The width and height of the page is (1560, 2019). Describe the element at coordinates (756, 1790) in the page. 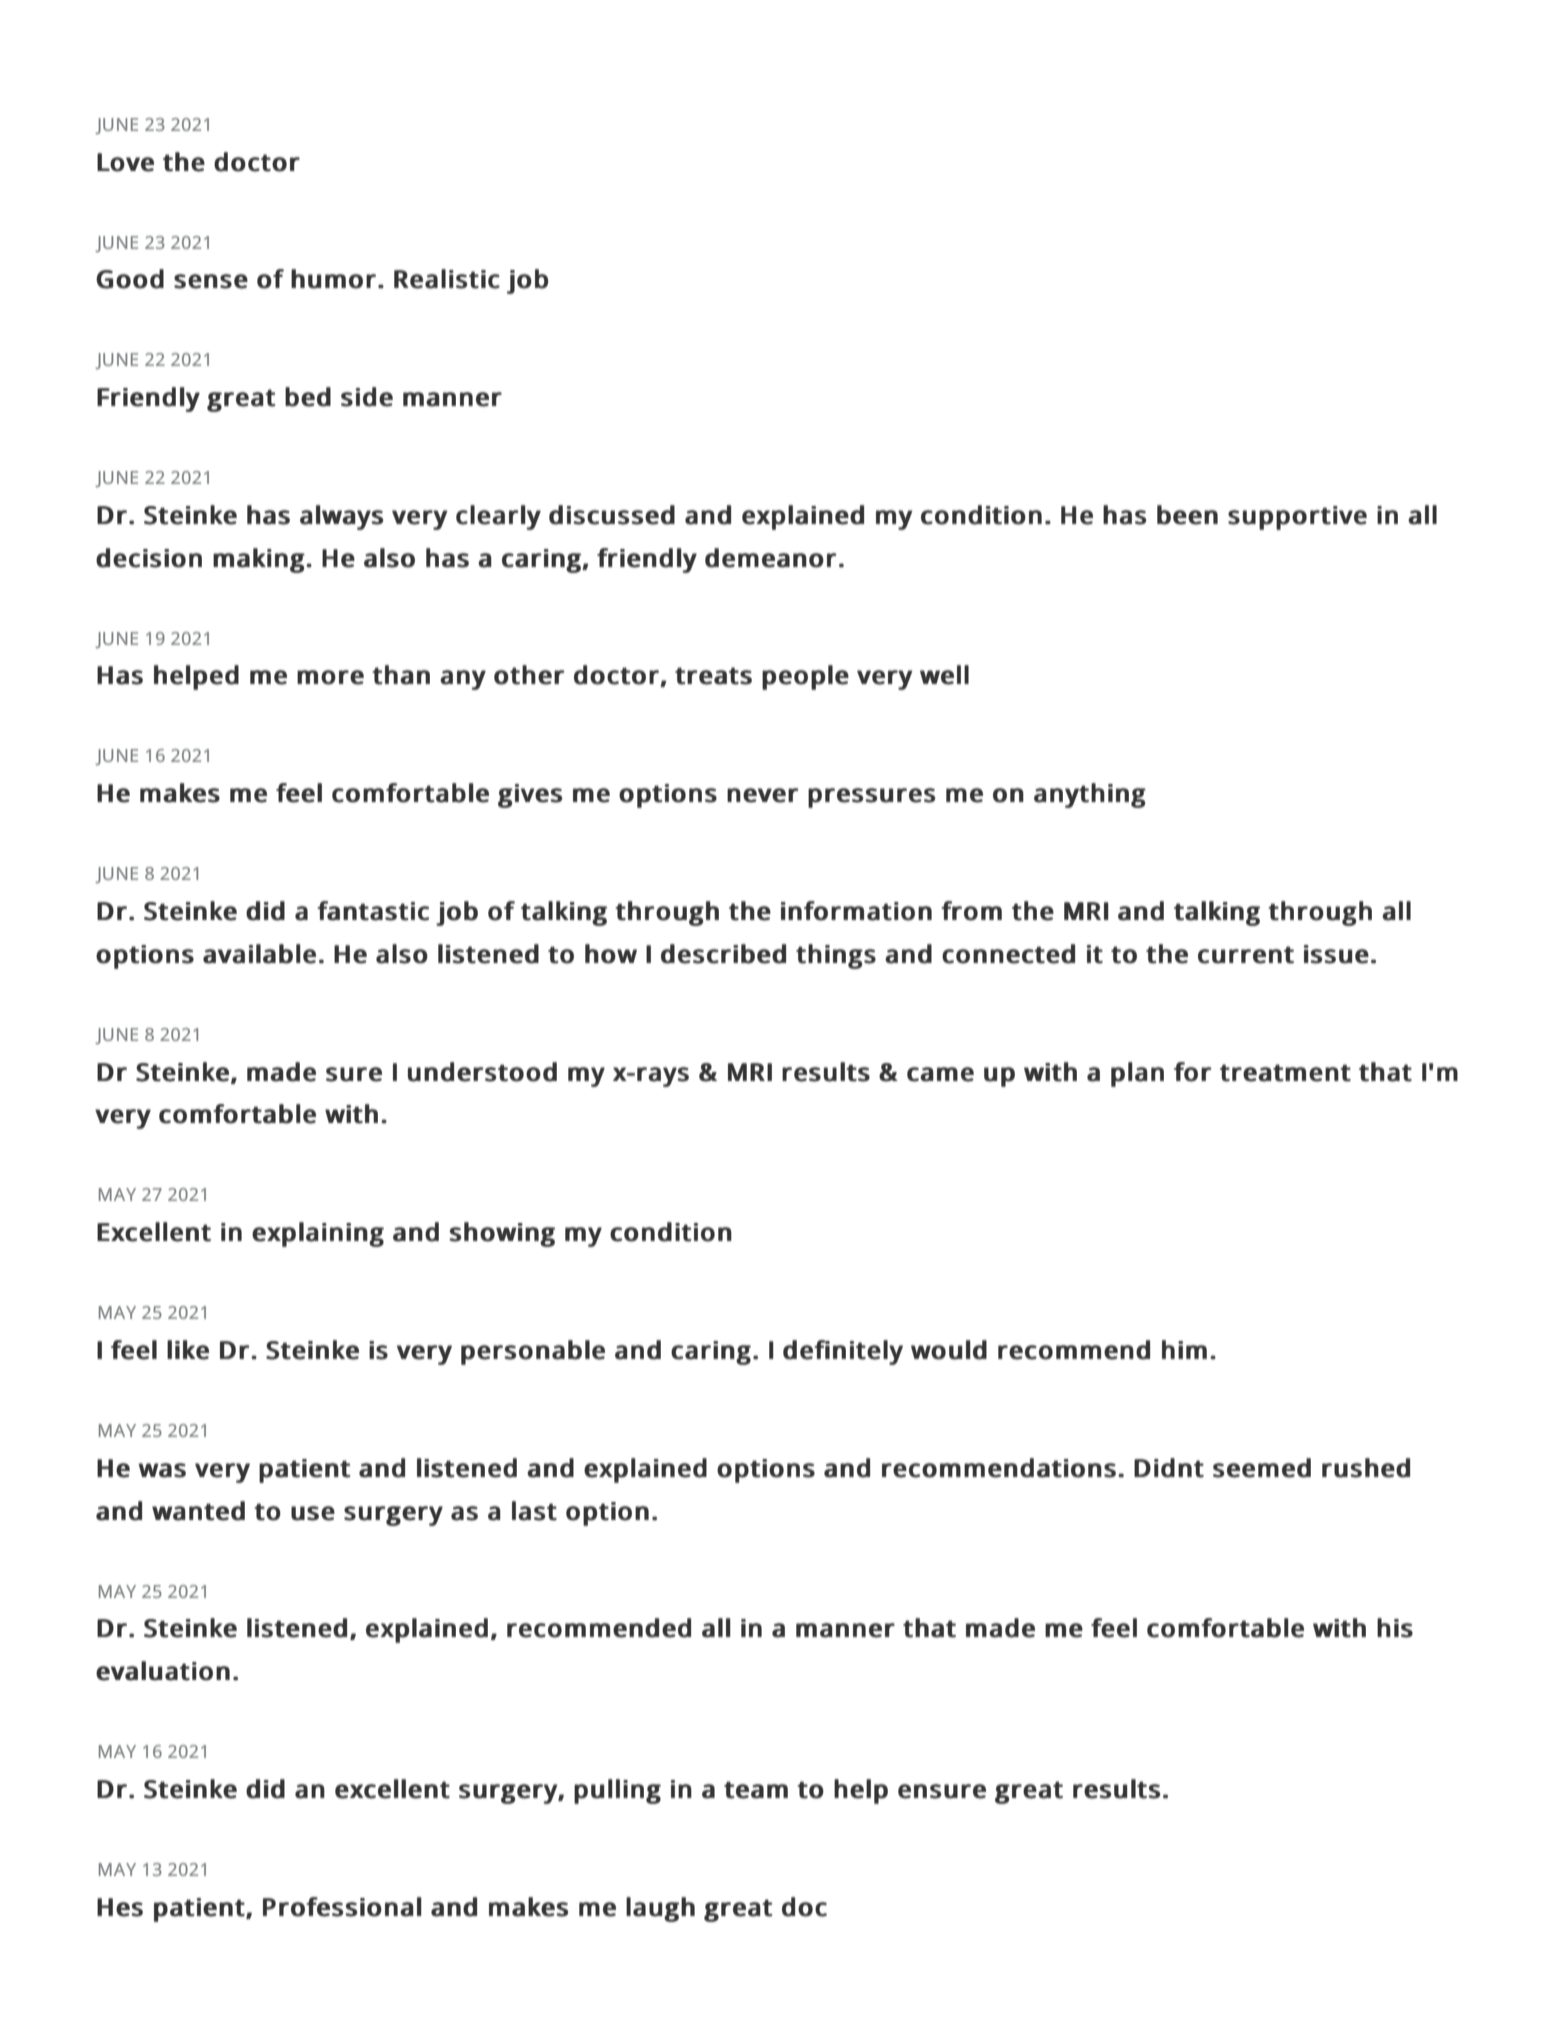

I see `team` at that location.
